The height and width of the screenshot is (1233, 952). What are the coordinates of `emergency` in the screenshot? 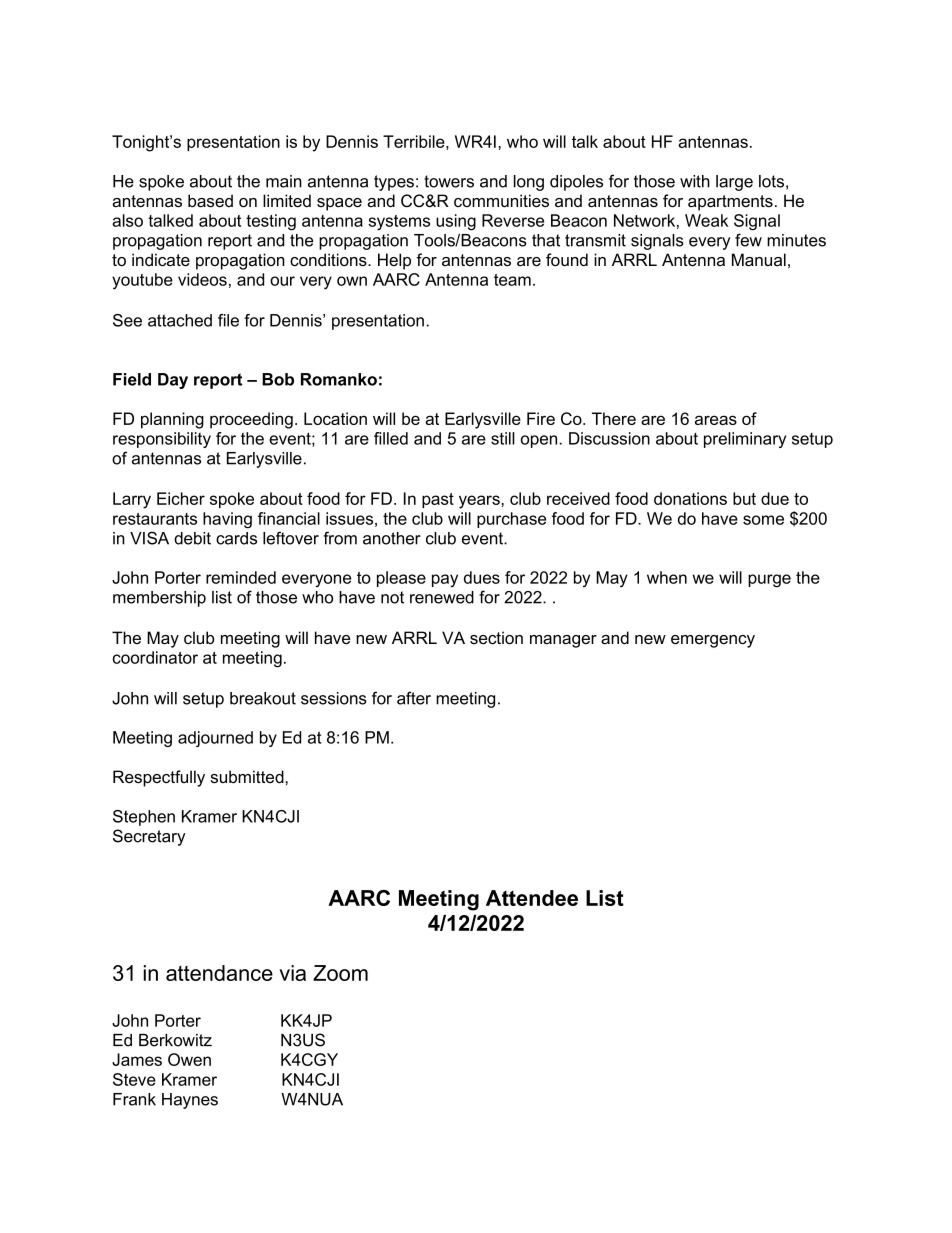 It's located at (713, 641).
